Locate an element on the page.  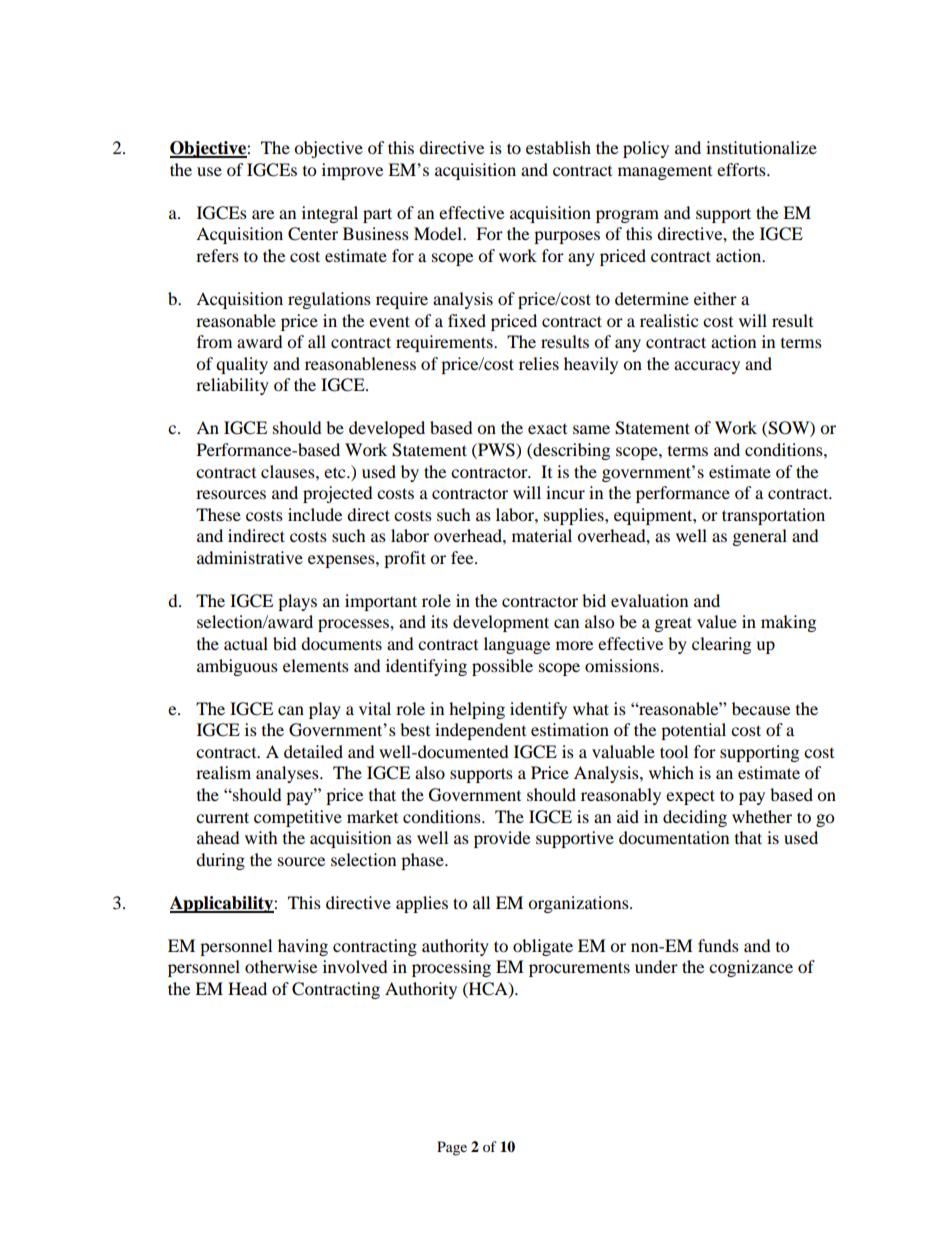
Page is located at coordinates (452, 1148).
